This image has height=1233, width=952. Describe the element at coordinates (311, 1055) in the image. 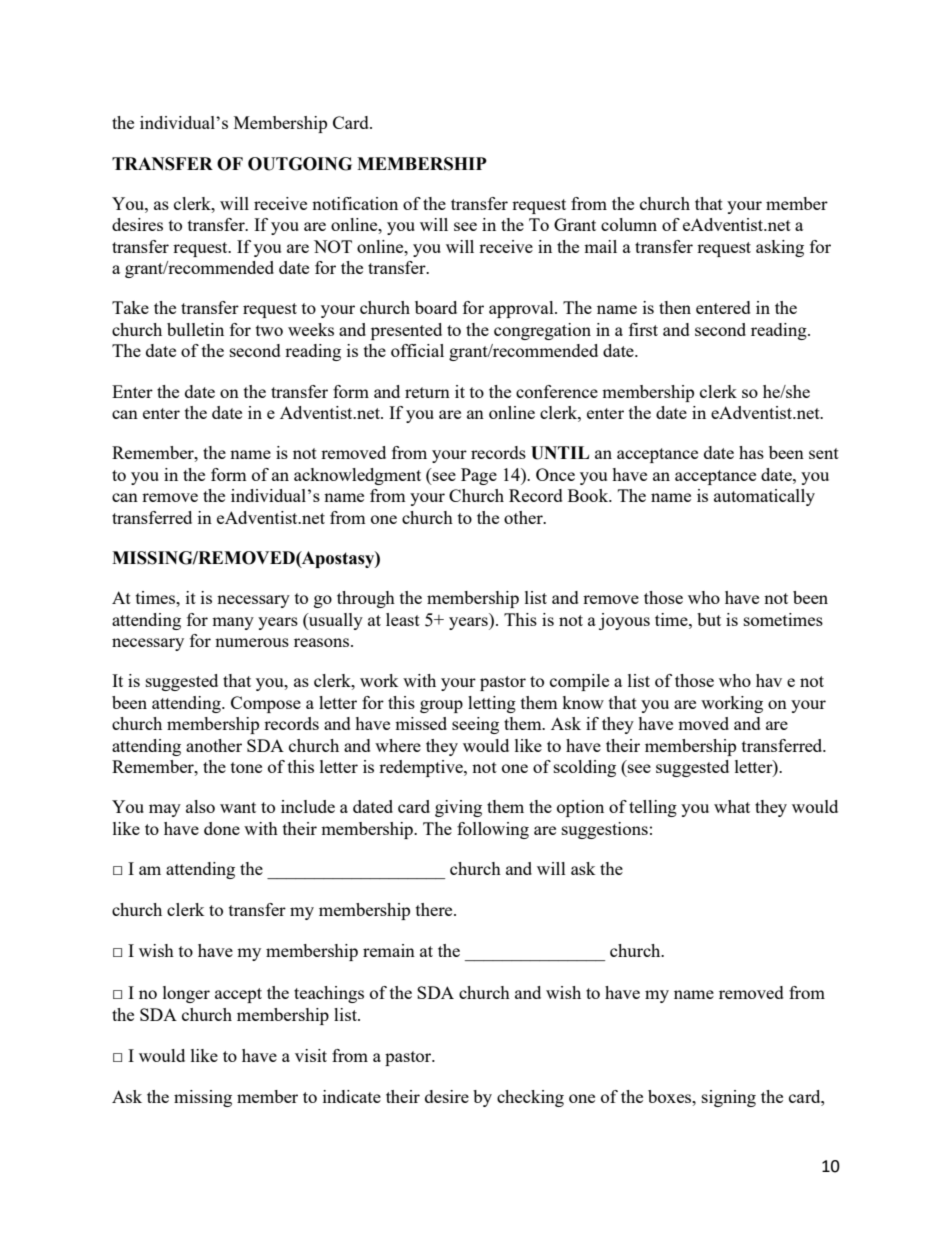

I see `visit` at that location.
